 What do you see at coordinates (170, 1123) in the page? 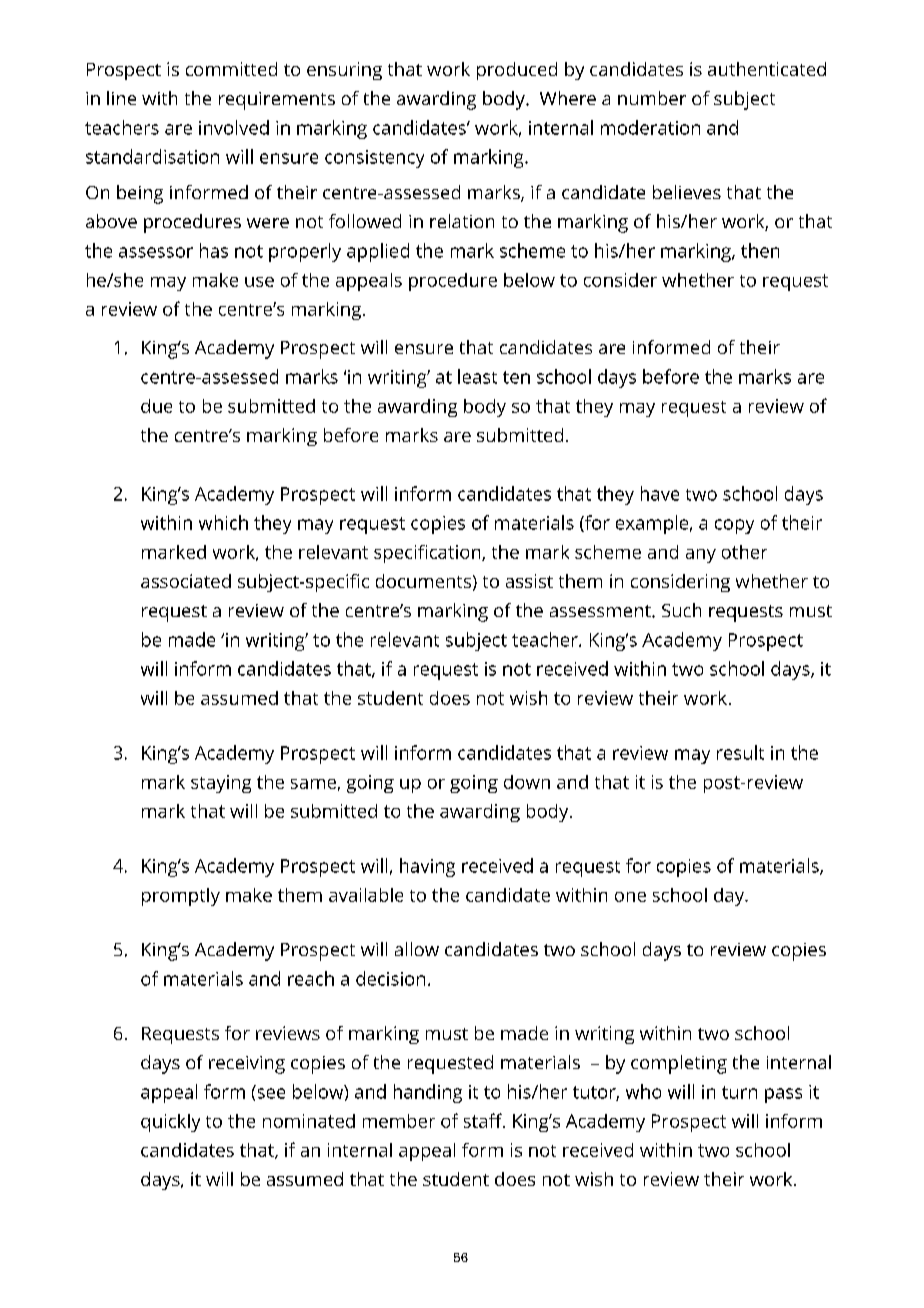
I see `quickly` at bounding box center [170, 1123].
